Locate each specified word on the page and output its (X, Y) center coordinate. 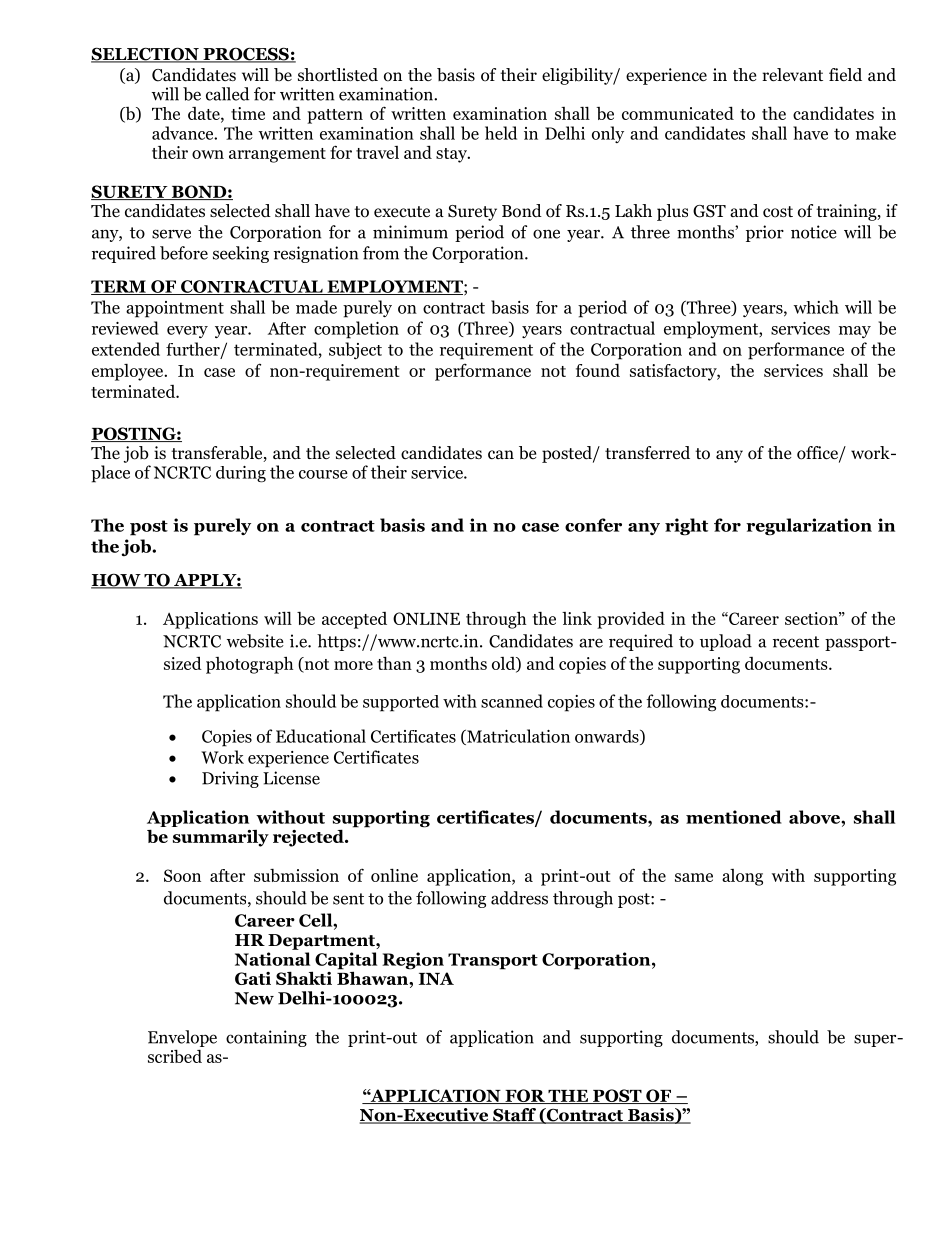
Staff (514, 1116)
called (227, 94)
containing (266, 1038)
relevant (792, 75)
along (742, 877)
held (501, 133)
